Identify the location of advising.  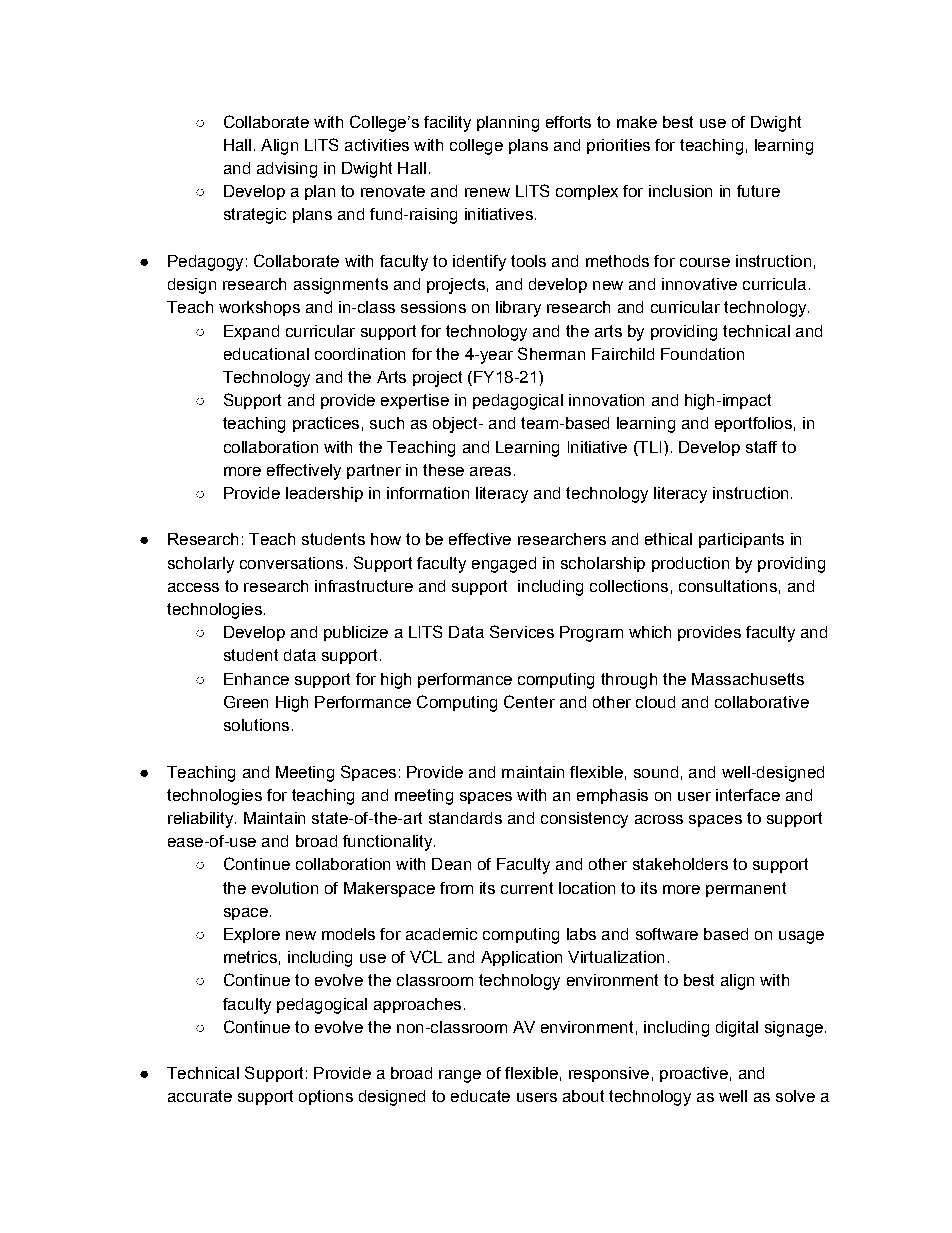
(287, 170).
